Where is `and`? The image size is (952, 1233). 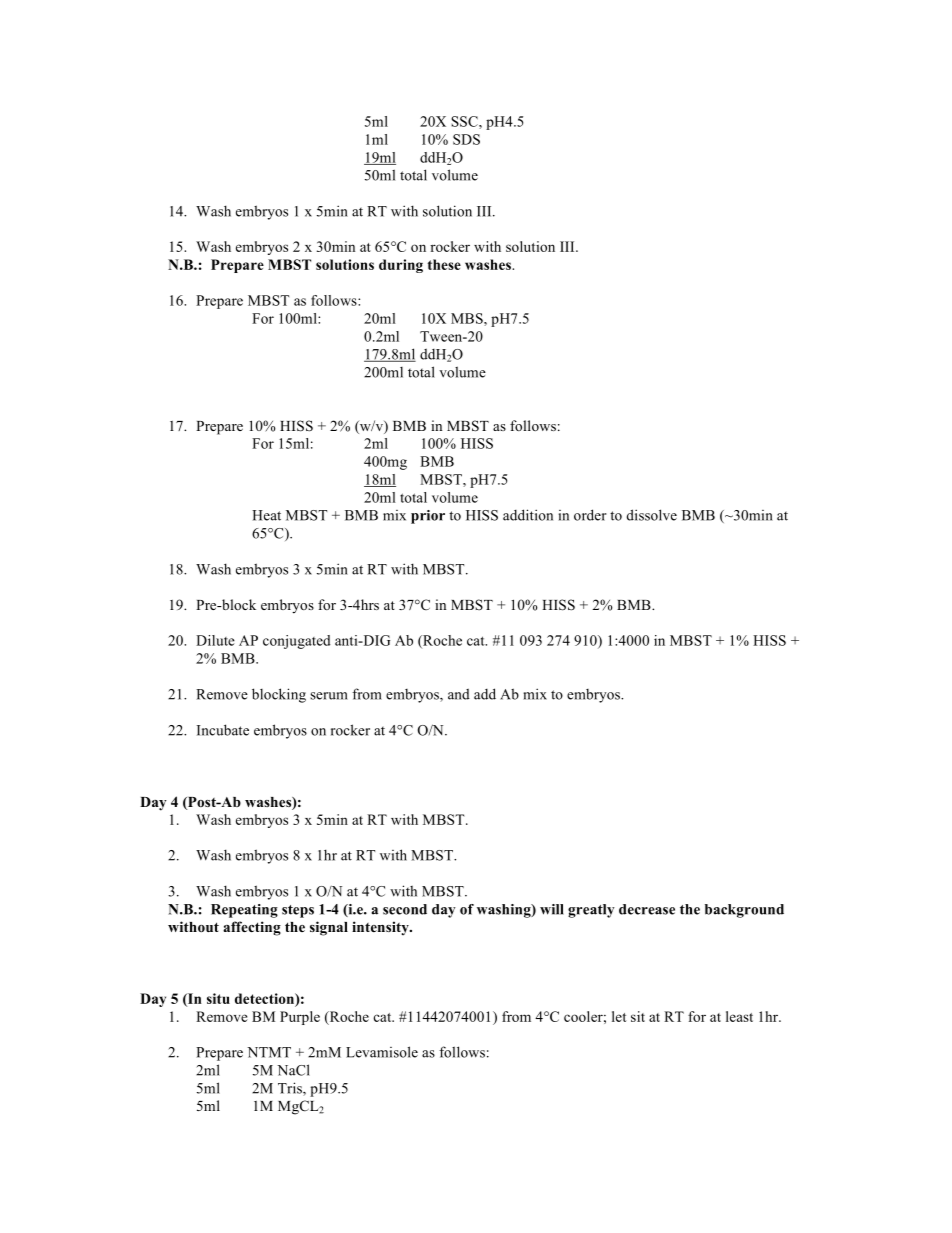
and is located at coordinates (459, 694).
